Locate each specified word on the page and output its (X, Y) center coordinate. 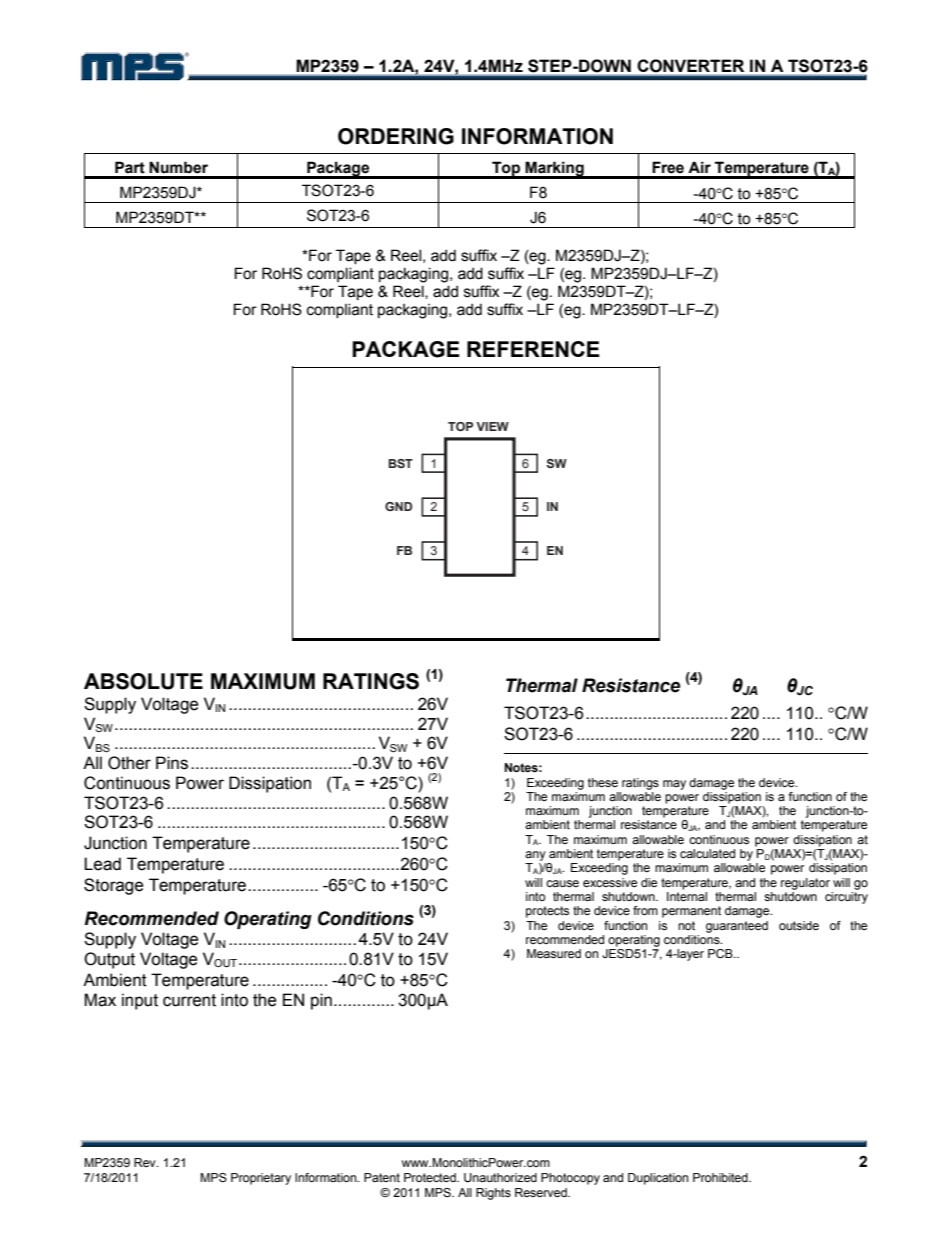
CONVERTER (691, 65)
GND (398, 506)
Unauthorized (500, 1177)
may (674, 785)
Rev (146, 1162)
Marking (555, 170)
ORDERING (396, 136)
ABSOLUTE (143, 681)
